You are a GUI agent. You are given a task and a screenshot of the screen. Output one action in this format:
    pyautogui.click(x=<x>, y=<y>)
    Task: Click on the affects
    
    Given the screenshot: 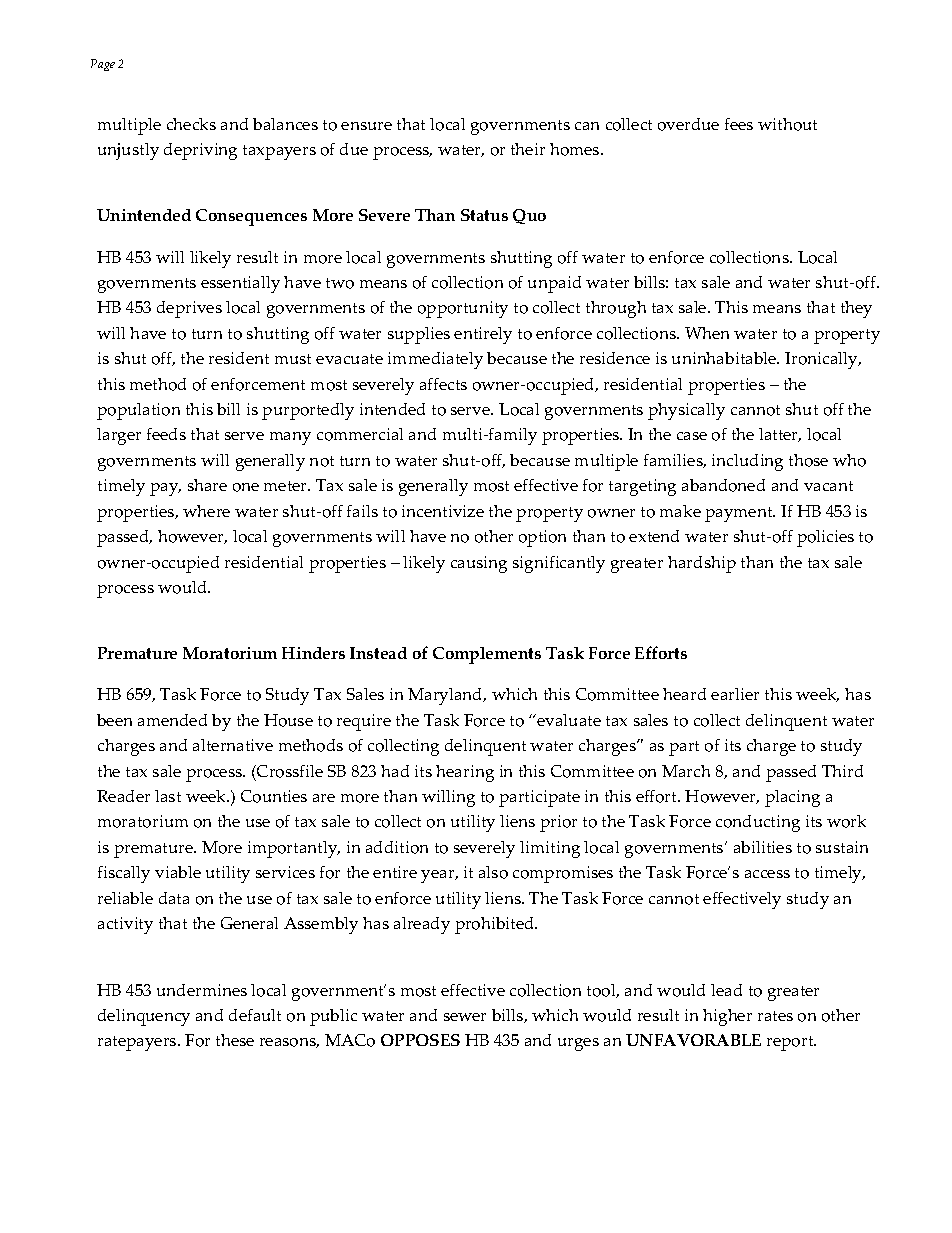 What is the action you would take?
    pyautogui.click(x=443, y=384)
